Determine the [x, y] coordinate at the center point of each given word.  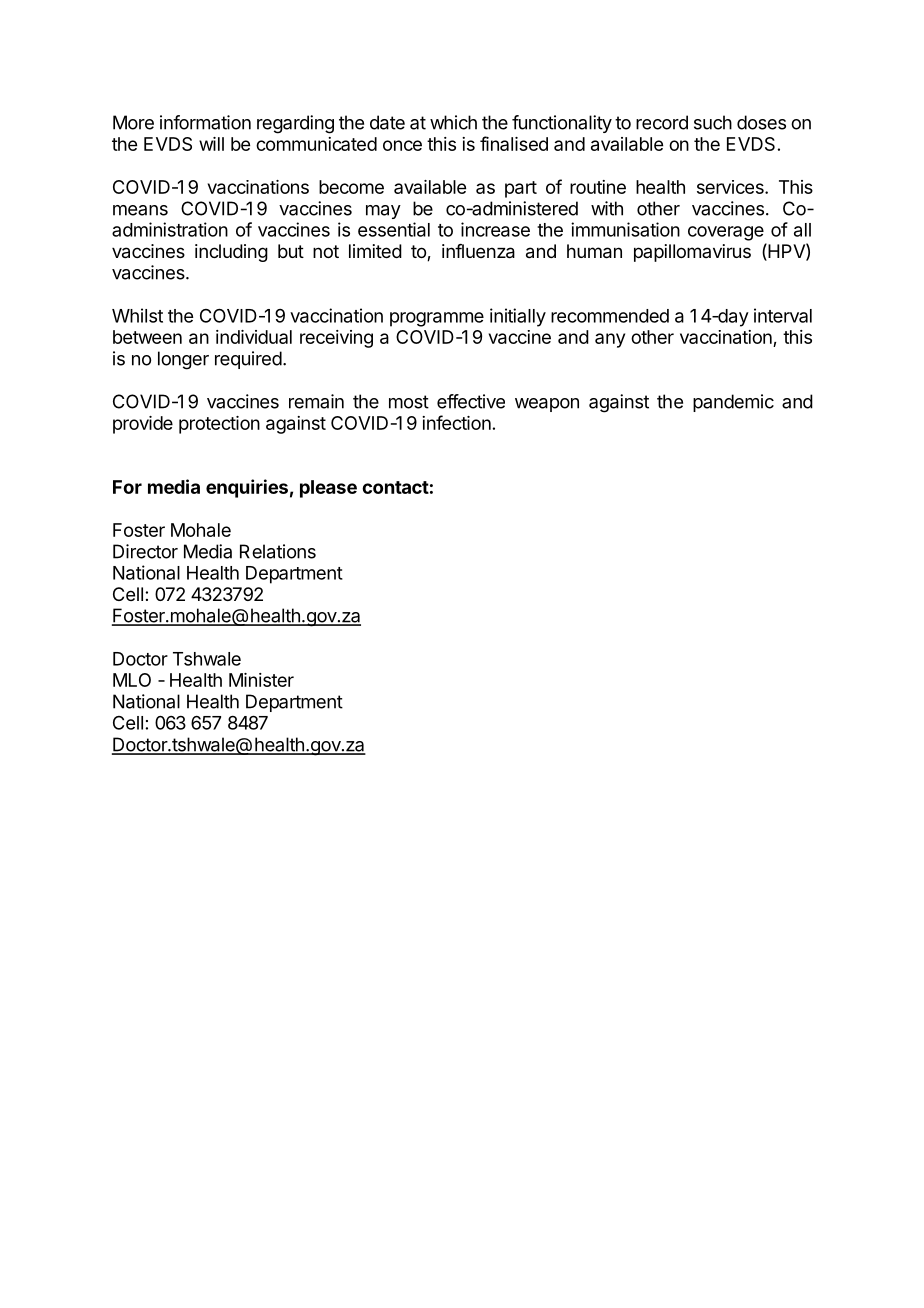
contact [395, 487]
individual [254, 337]
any [610, 340]
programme [437, 319]
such [713, 122]
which [453, 122]
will [211, 144]
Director [145, 551]
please [328, 489]
